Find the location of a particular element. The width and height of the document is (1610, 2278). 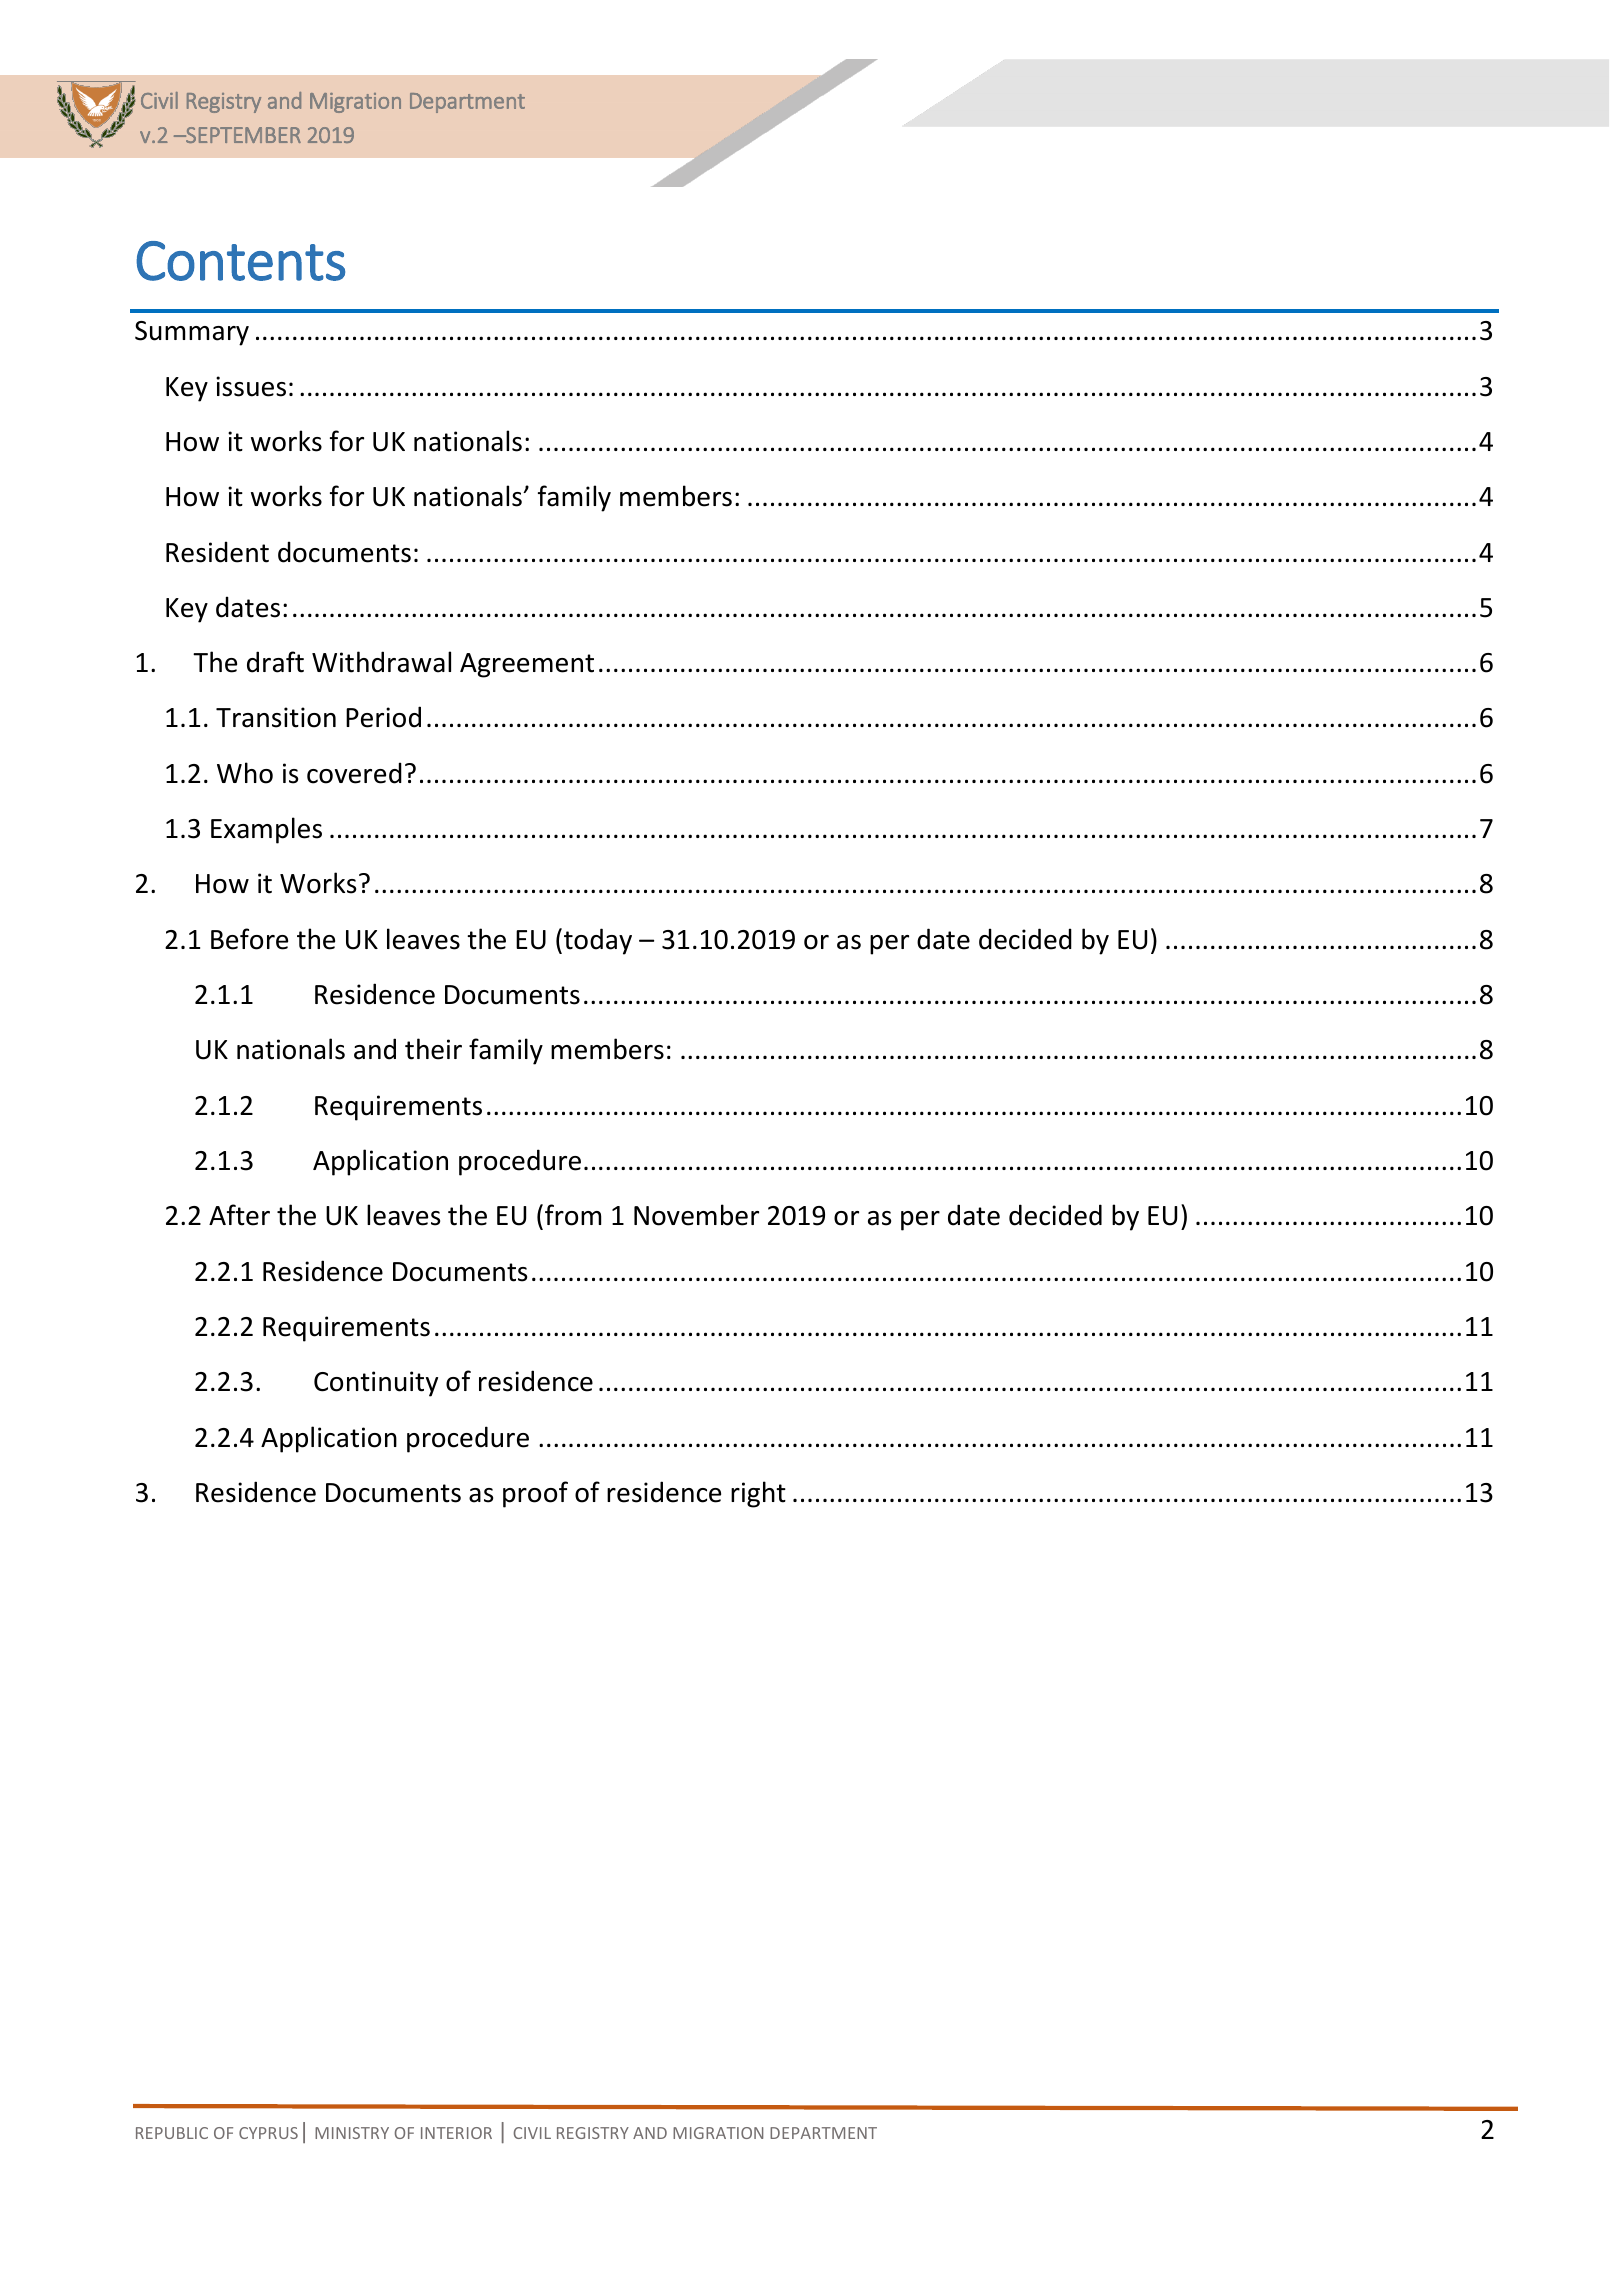

After is located at coordinates (239, 1215).
